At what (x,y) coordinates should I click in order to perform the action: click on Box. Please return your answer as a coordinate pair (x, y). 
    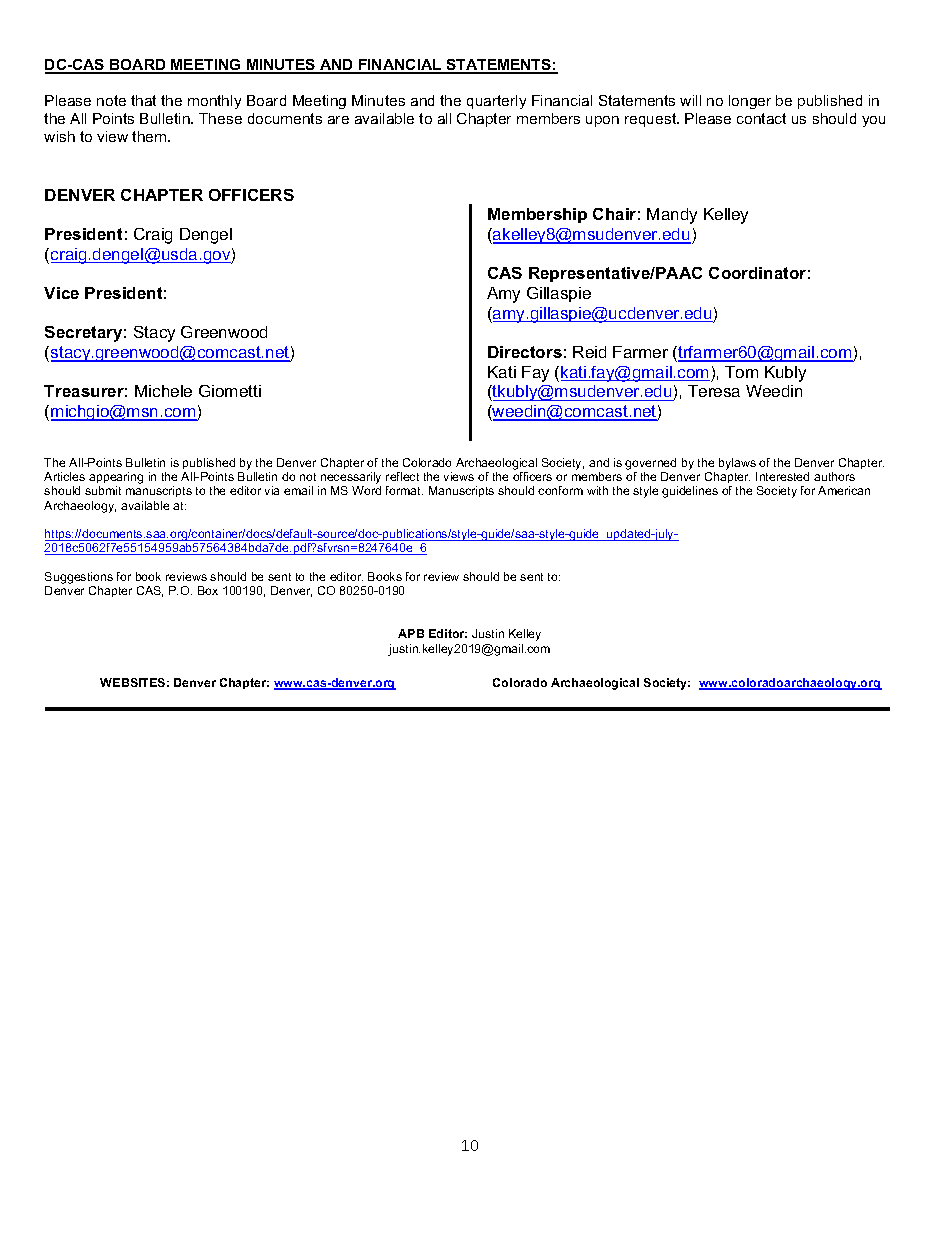
    Looking at the image, I should click on (208, 590).
